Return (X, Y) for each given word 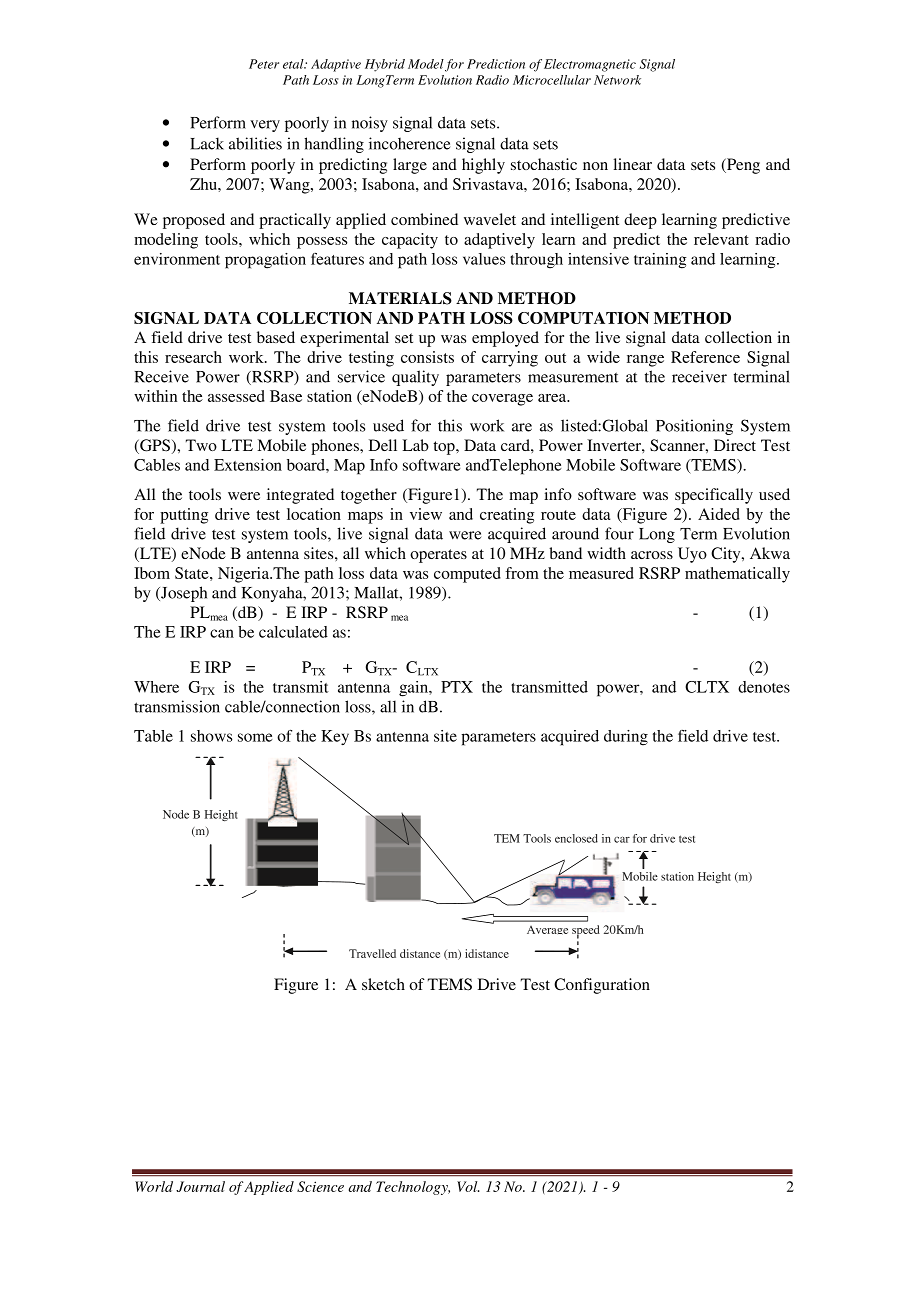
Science (320, 1186)
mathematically (737, 575)
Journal (200, 1186)
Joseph (183, 594)
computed (467, 575)
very (265, 126)
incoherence (409, 143)
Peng (742, 166)
